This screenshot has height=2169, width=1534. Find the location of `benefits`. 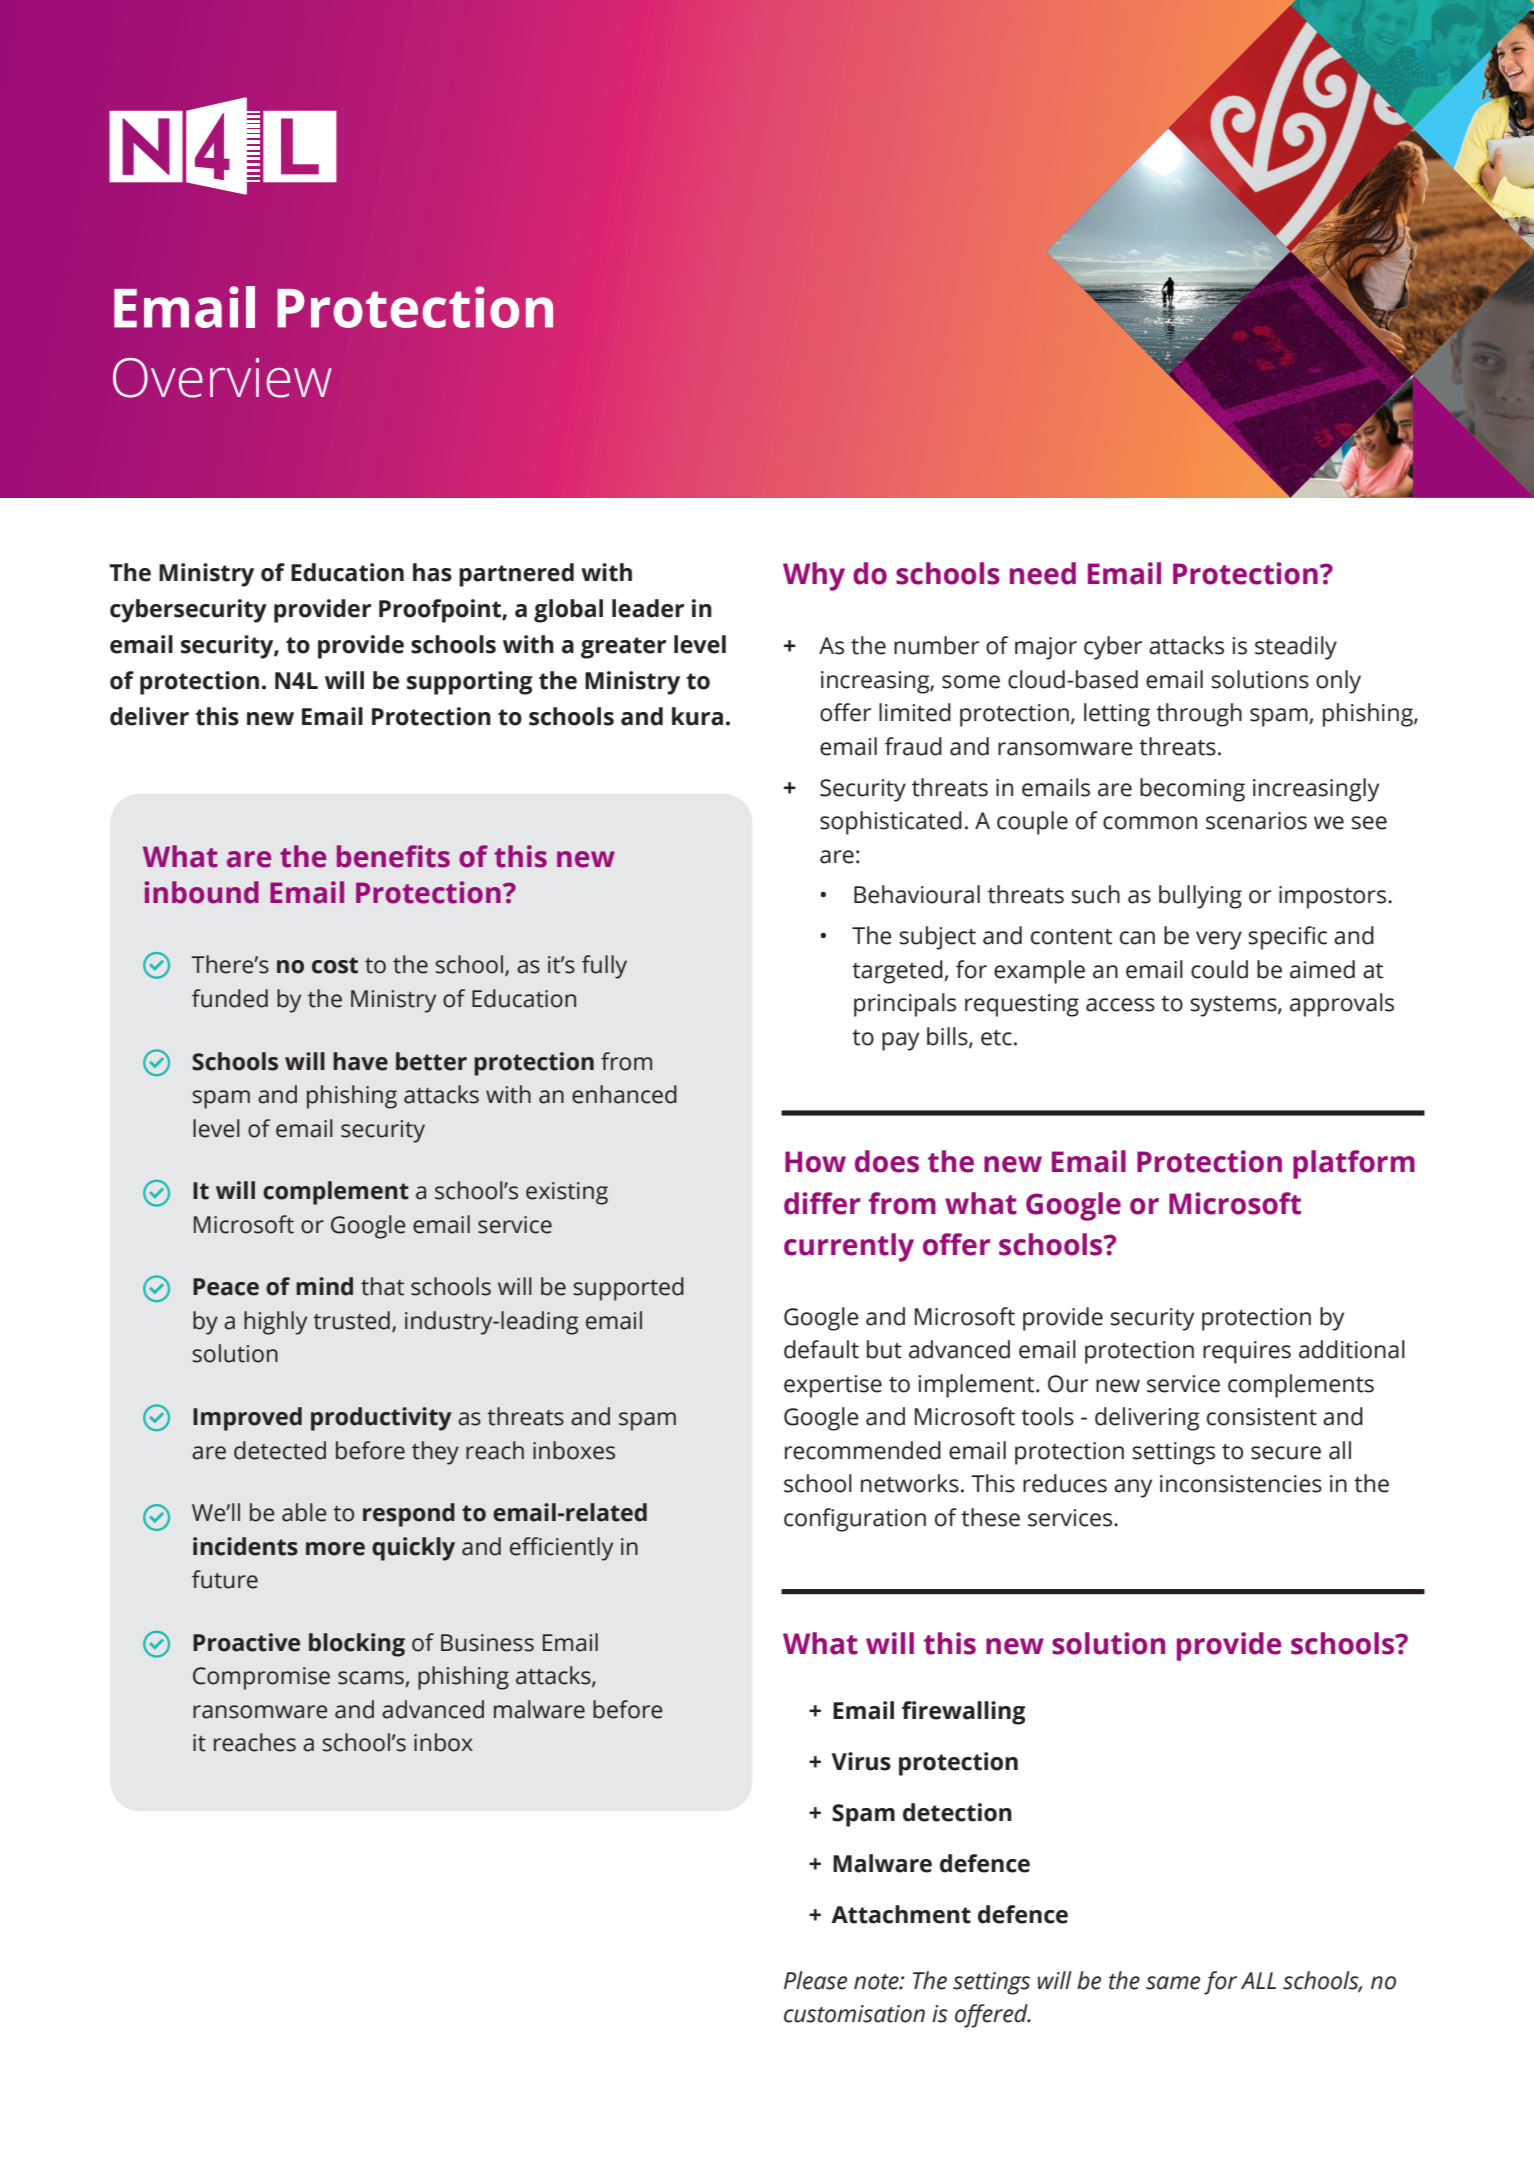

benefits is located at coordinates (393, 856).
